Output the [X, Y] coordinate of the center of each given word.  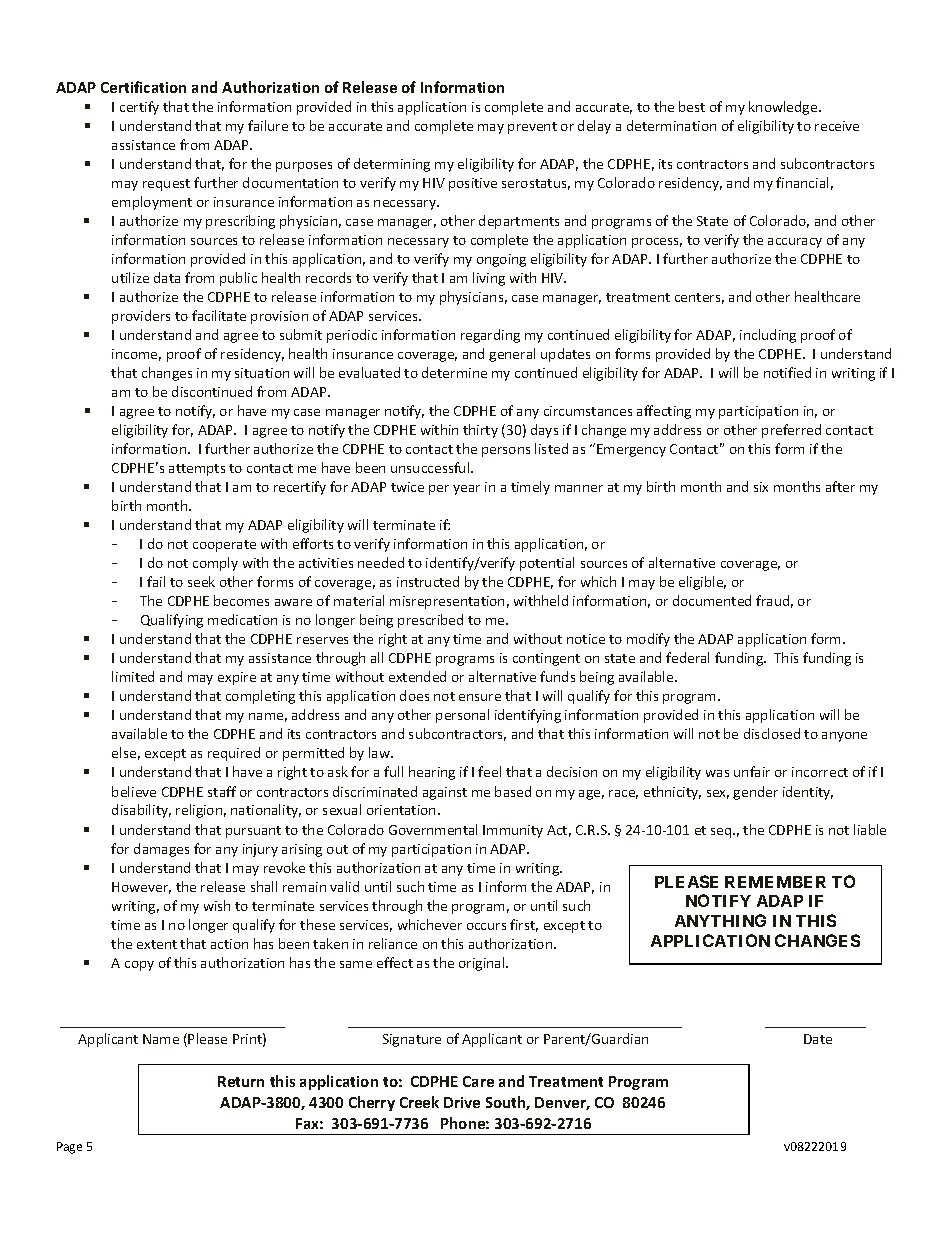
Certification [143, 87]
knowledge [784, 108]
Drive [462, 1102]
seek [201, 581]
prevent [532, 128]
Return [241, 1081]
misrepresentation [447, 602]
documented [712, 600]
